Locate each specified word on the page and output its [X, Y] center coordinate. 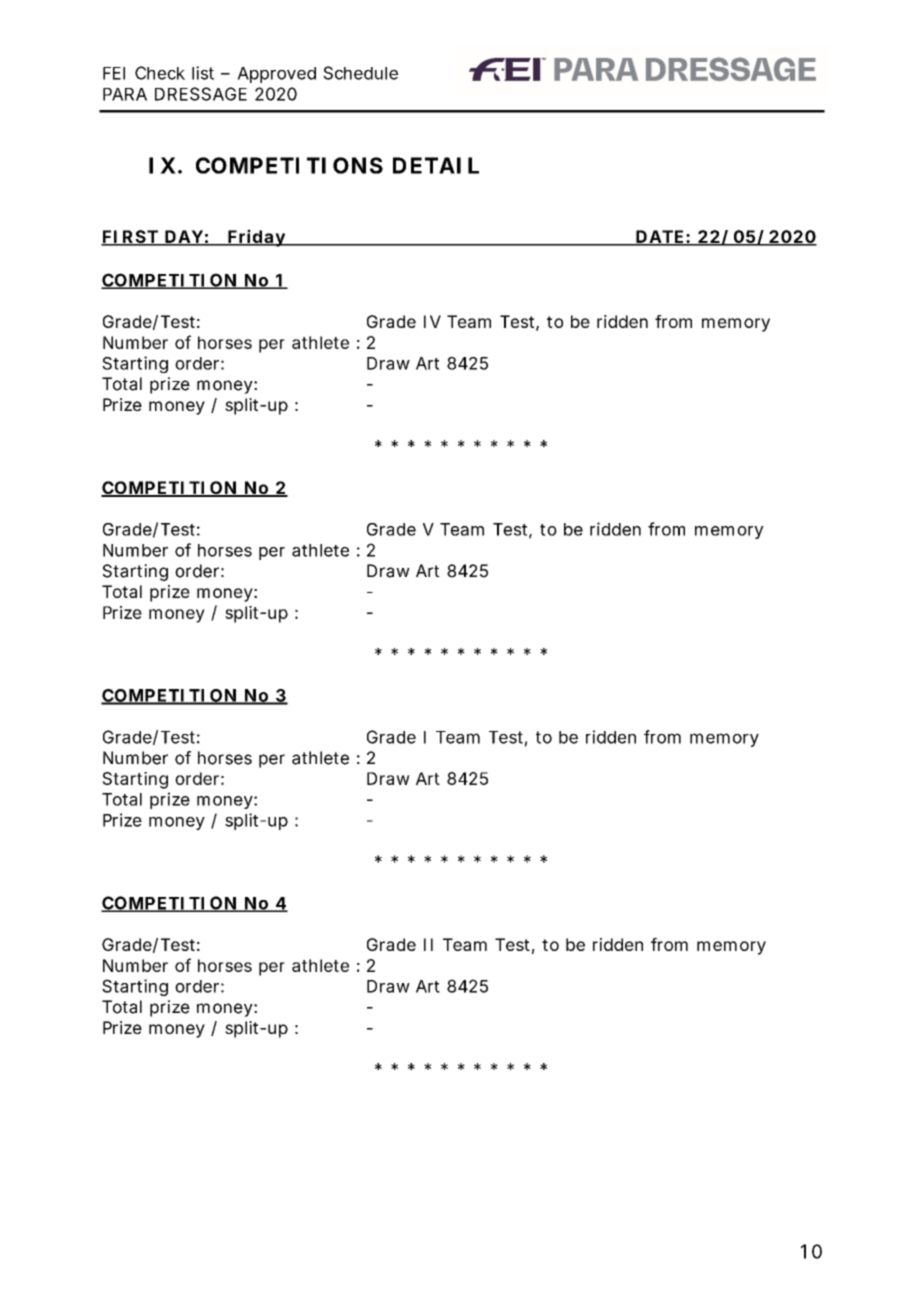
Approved [276, 75]
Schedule [360, 73]
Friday [257, 238]
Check [160, 73]
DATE [660, 237]
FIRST [130, 238]
